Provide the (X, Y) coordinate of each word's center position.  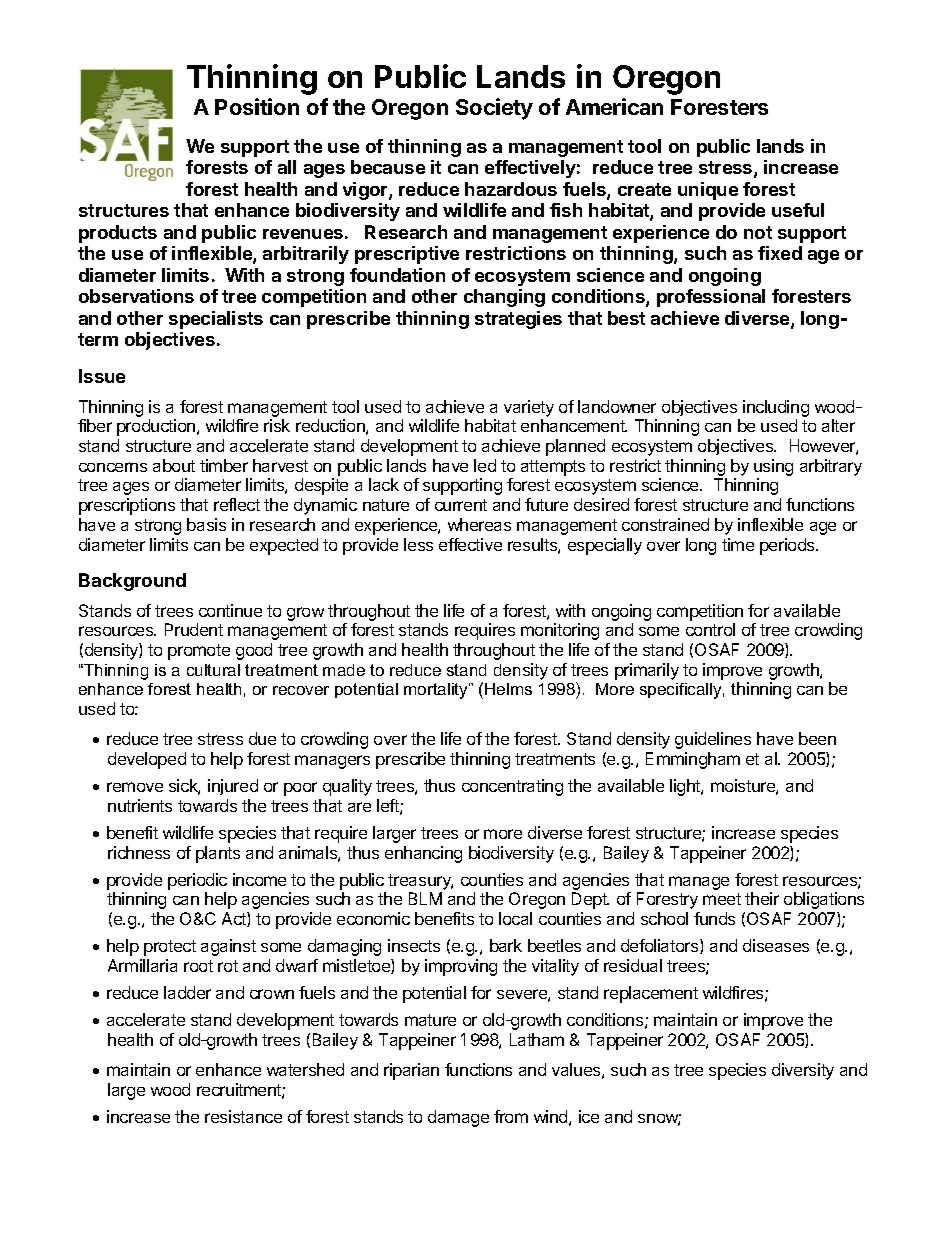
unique (708, 191)
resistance (243, 1116)
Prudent (194, 629)
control (710, 629)
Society (494, 109)
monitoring (560, 631)
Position (257, 106)
